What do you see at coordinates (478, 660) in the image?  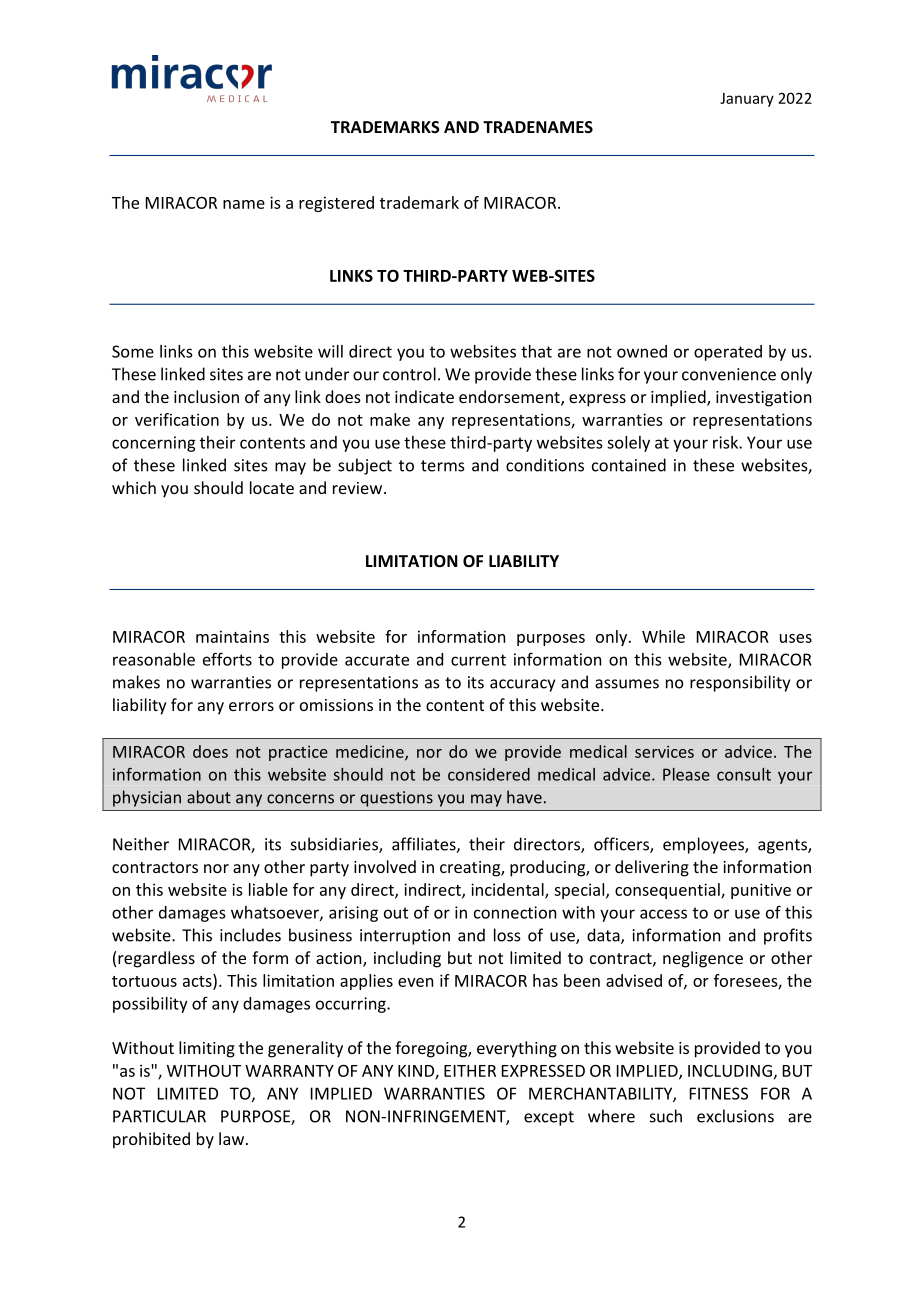 I see `current` at bounding box center [478, 660].
